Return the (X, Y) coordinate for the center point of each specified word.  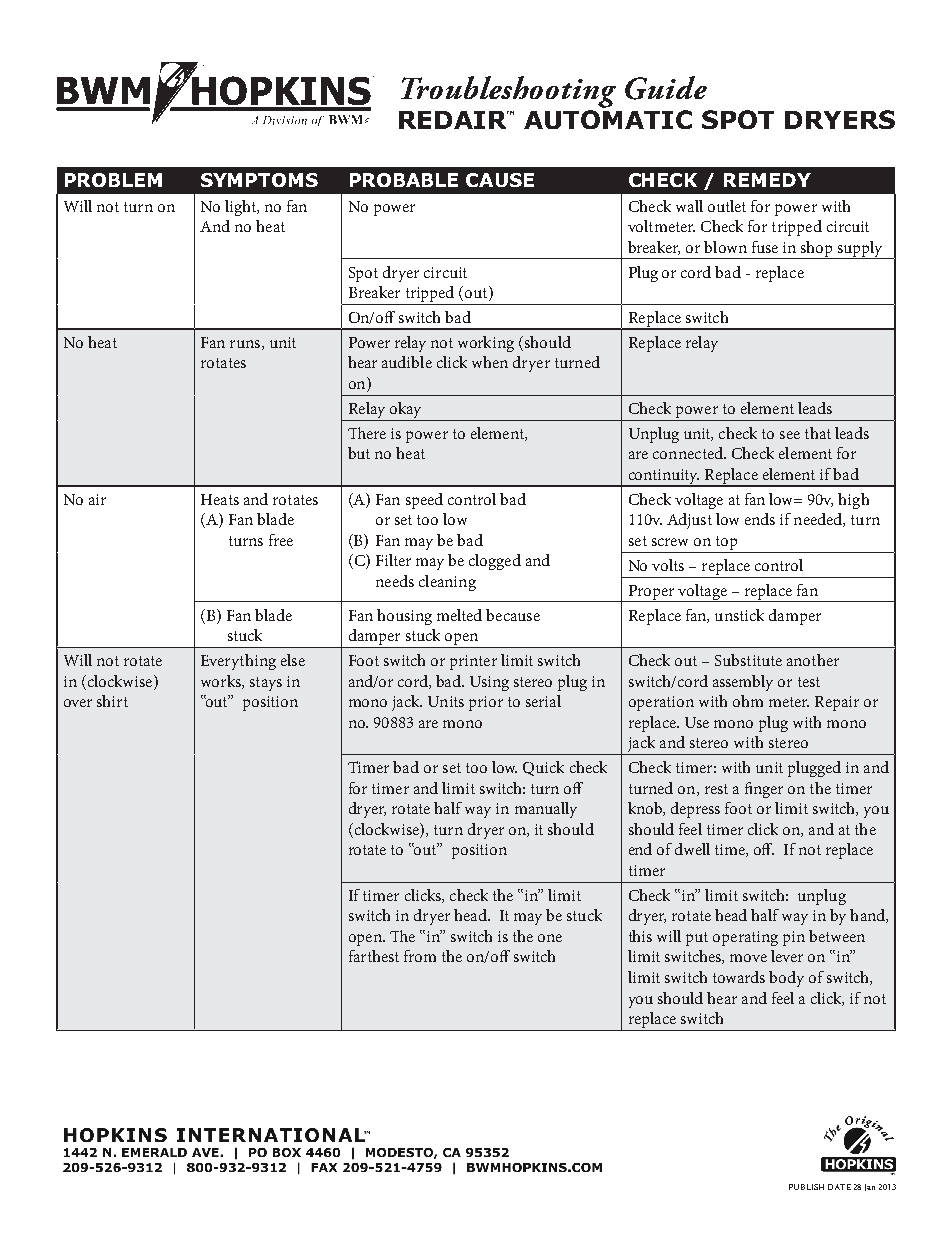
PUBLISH (806, 1187)
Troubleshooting (508, 92)
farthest (374, 956)
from (420, 956)
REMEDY (767, 180)
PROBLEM (113, 180)
